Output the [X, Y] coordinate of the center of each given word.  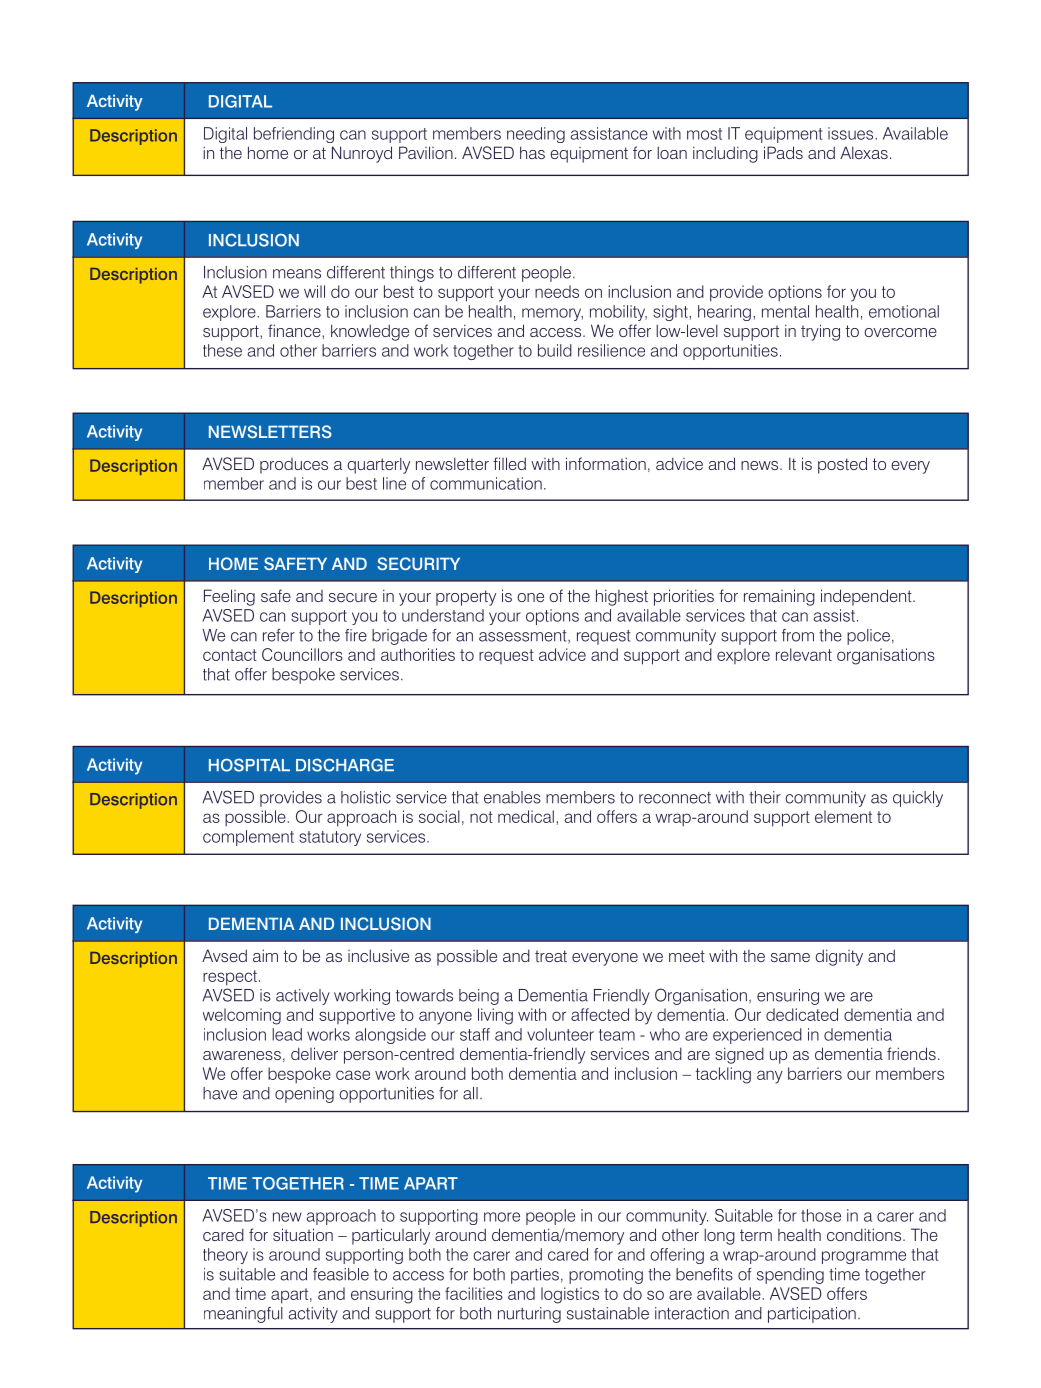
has [532, 152]
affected [600, 1014]
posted [842, 465]
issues [852, 133]
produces [294, 466]
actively [303, 997]
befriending [294, 135]
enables [512, 797]
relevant [804, 654]
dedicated [802, 1014]
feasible [341, 1274]
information [606, 463]
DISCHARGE [345, 765]
